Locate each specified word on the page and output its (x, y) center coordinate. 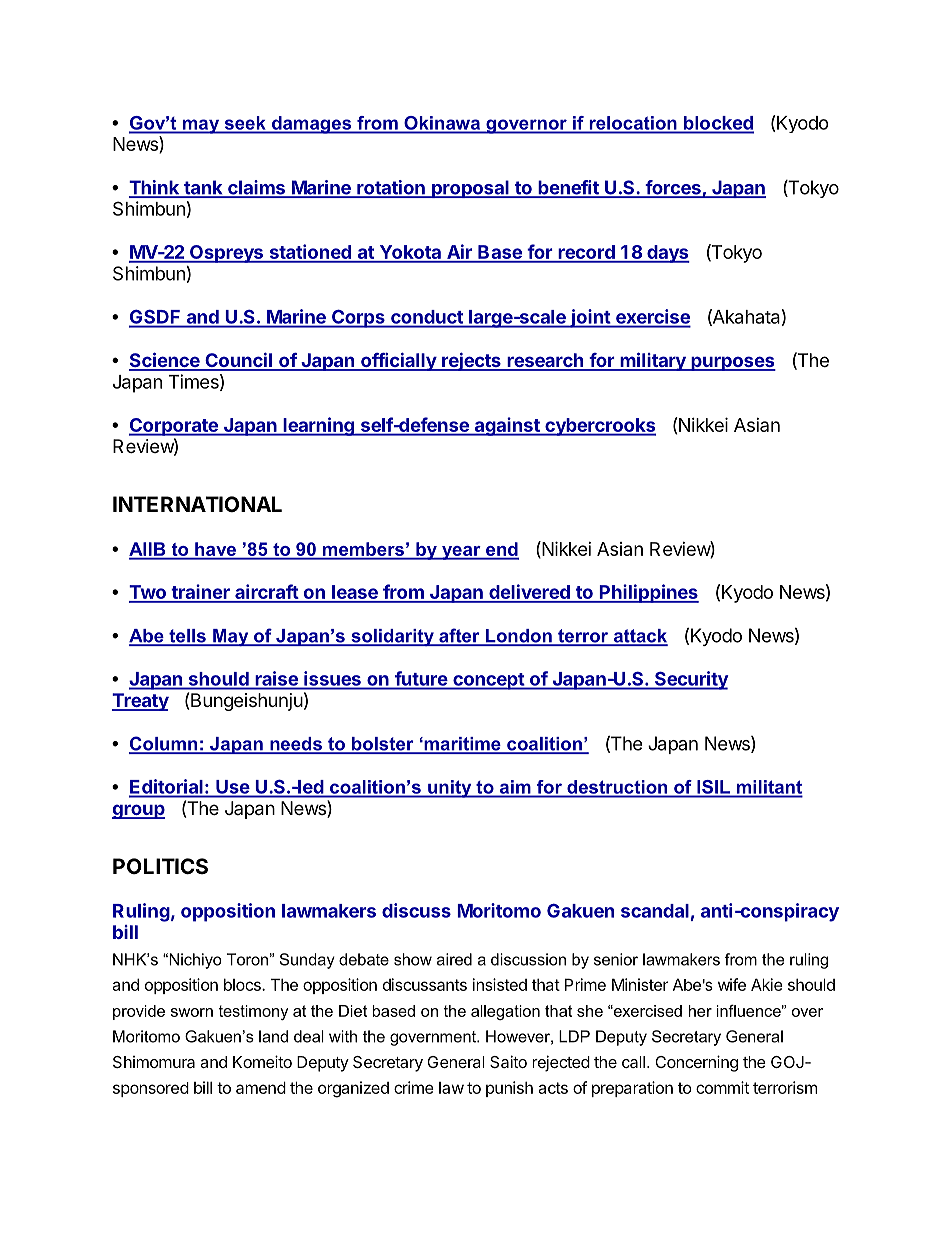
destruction (617, 787)
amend (261, 1087)
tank (203, 188)
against (507, 426)
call (633, 1062)
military (653, 361)
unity (450, 789)
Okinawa (442, 124)
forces (673, 188)
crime (414, 1087)
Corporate (174, 427)
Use (232, 787)
